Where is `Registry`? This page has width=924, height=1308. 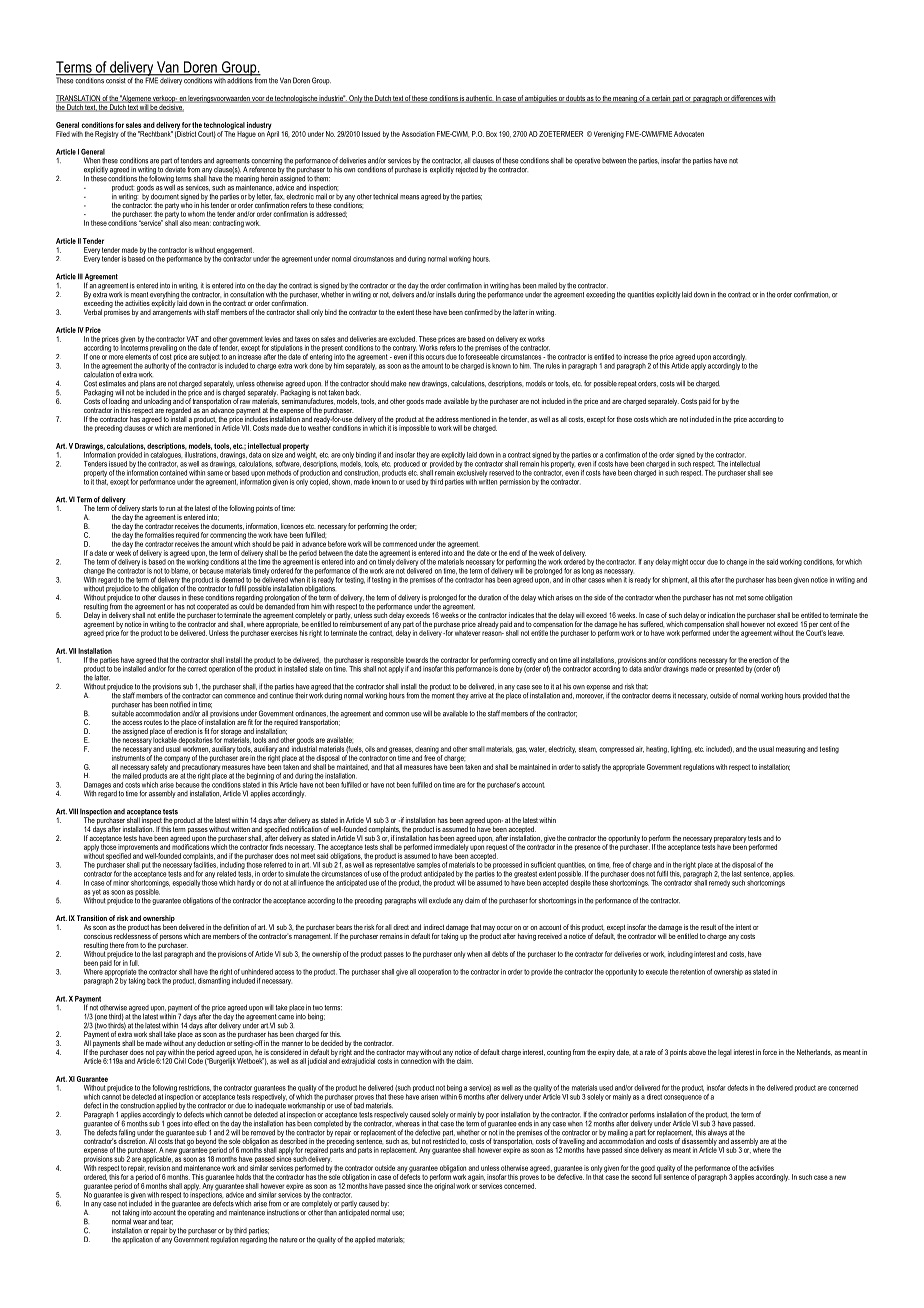
Registry is located at coordinates (106, 135).
